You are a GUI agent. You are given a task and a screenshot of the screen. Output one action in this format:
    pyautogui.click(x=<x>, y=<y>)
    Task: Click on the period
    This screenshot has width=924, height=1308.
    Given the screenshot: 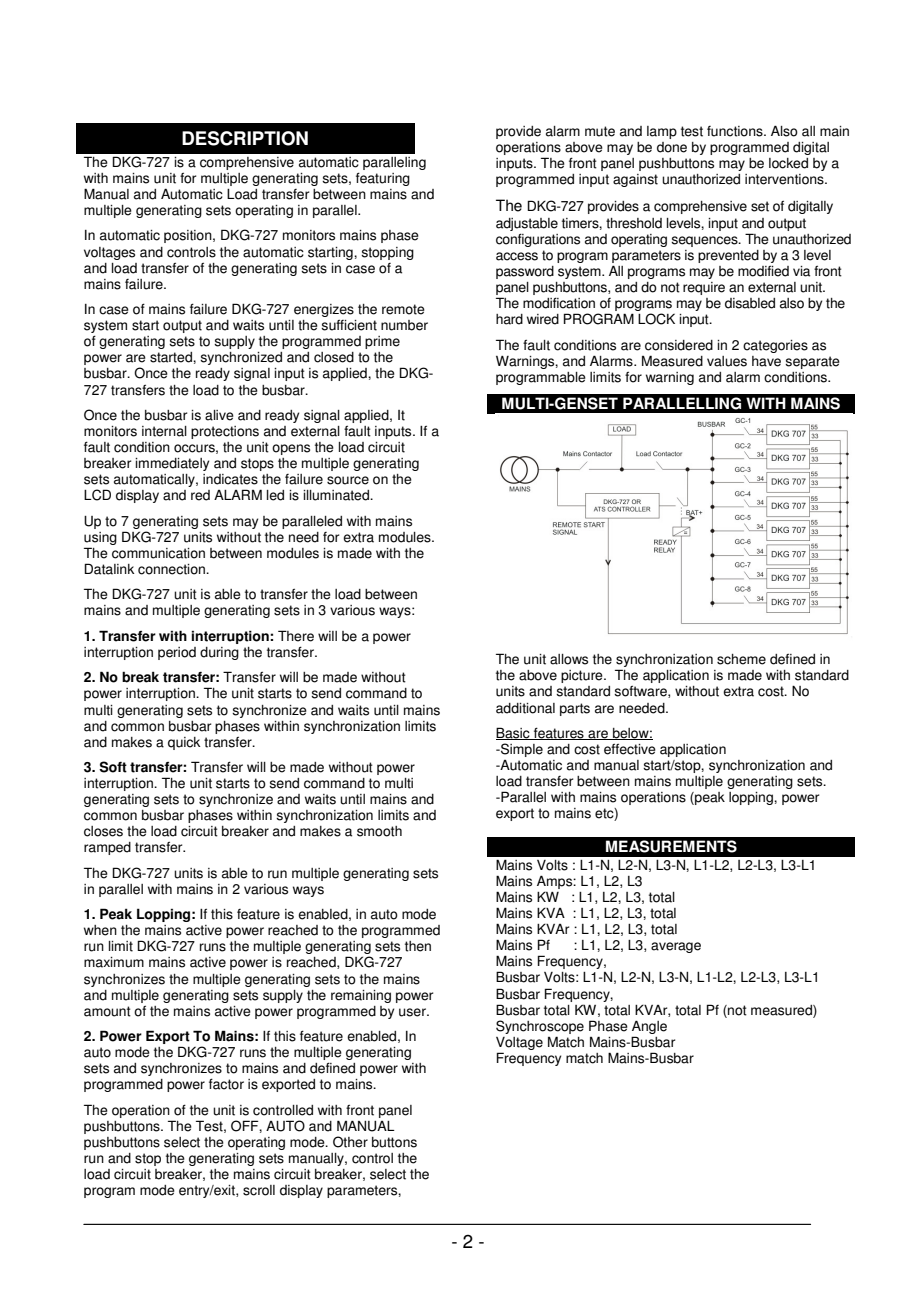 What is the action you would take?
    pyautogui.click(x=177, y=653)
